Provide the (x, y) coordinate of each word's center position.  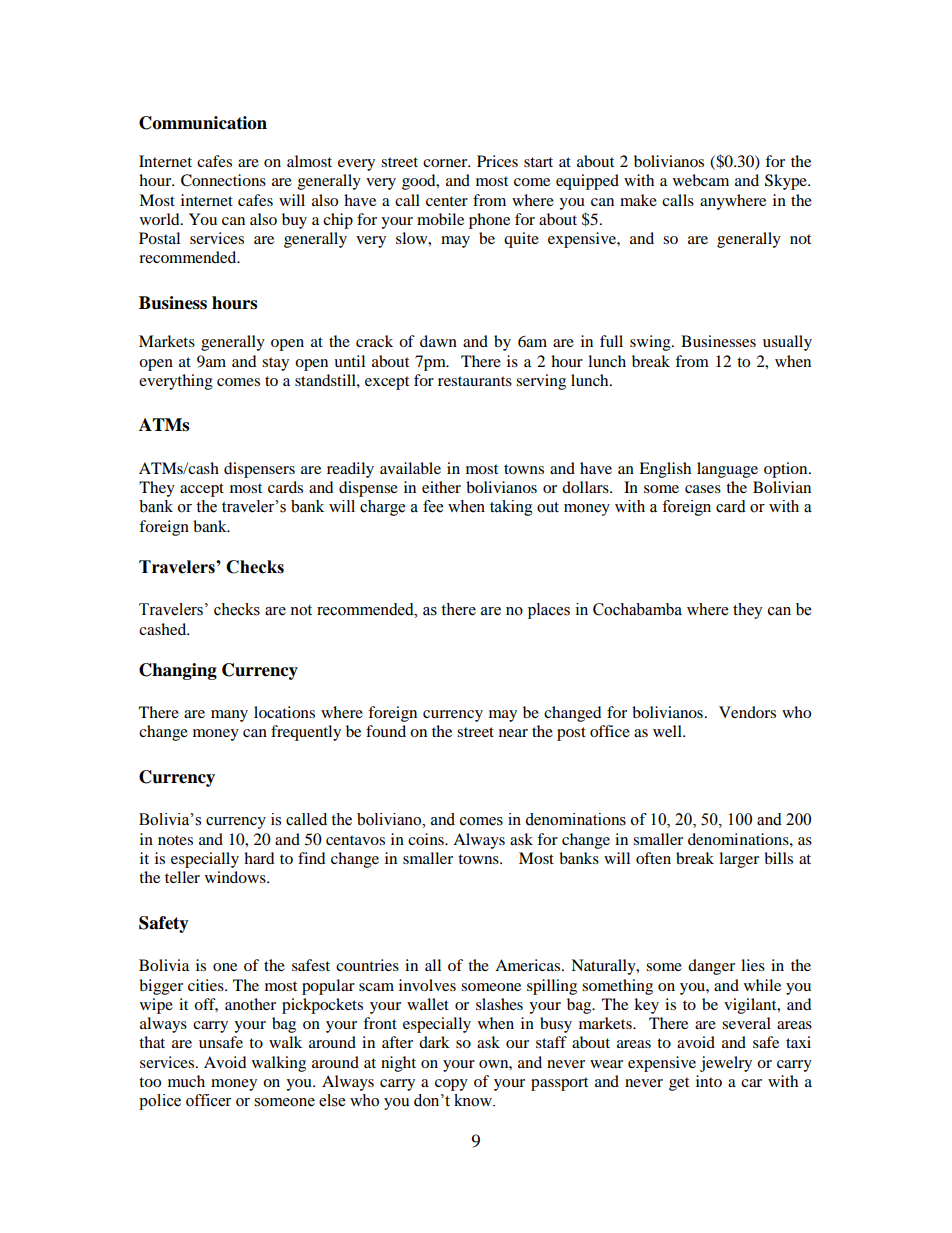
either (441, 487)
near (513, 733)
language (727, 470)
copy (451, 1085)
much (186, 1081)
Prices (497, 161)
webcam (701, 180)
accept (202, 490)
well (668, 731)
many (229, 716)
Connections (223, 180)
